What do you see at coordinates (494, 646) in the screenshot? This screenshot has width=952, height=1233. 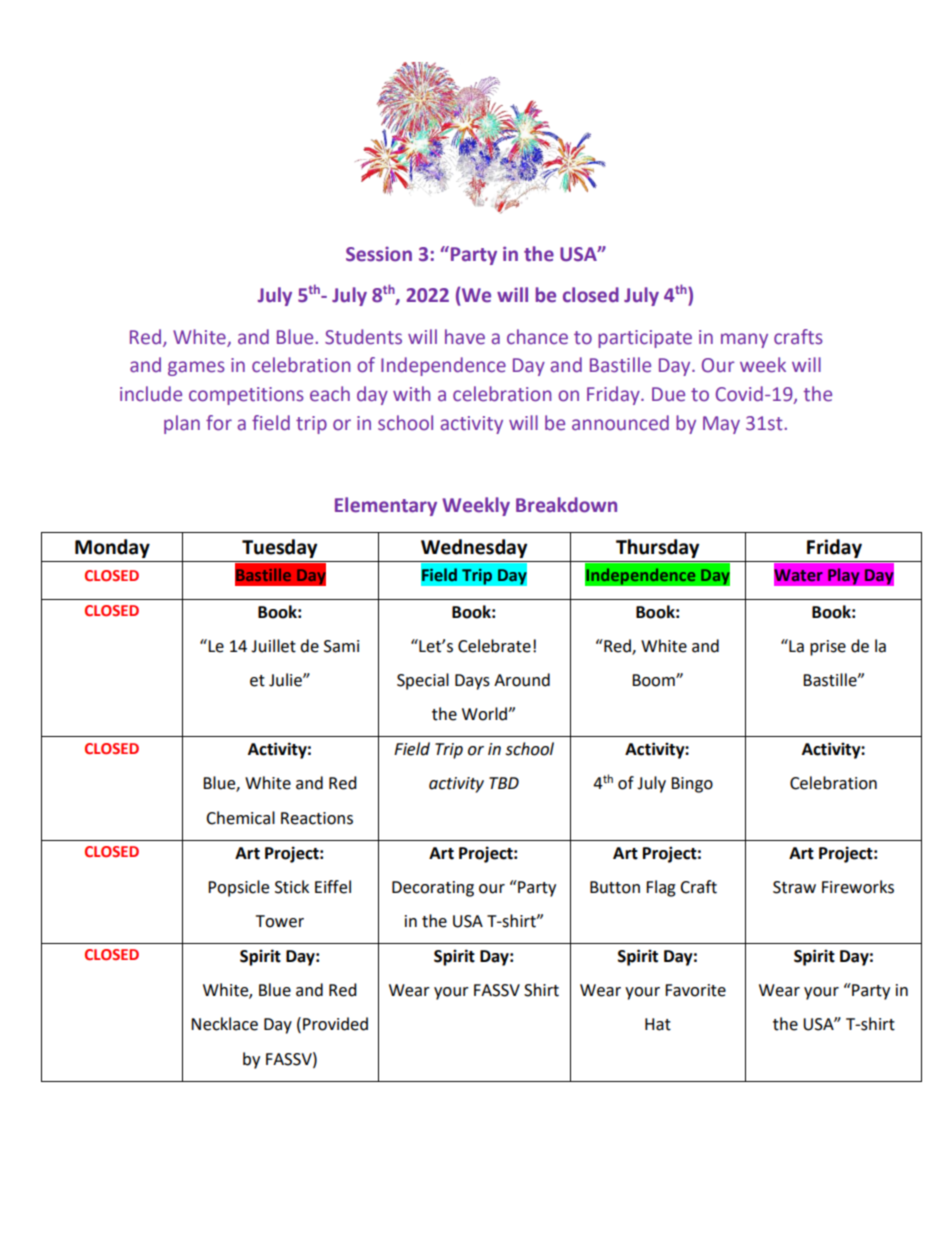 I see `Celebrate` at bounding box center [494, 646].
